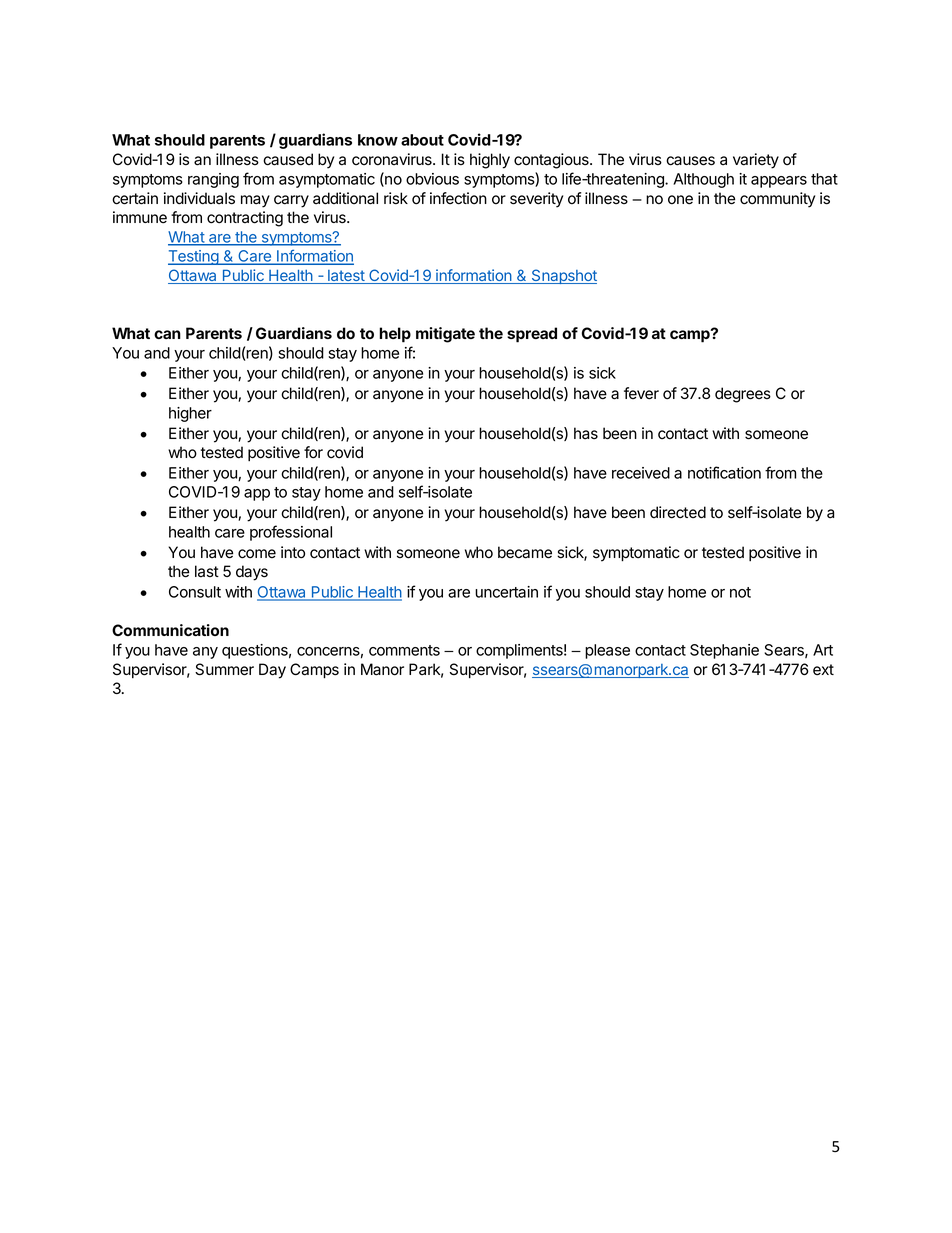 The width and height of the screenshot is (952, 1233). Describe the element at coordinates (525, 552) in the screenshot. I see `became` at that location.
